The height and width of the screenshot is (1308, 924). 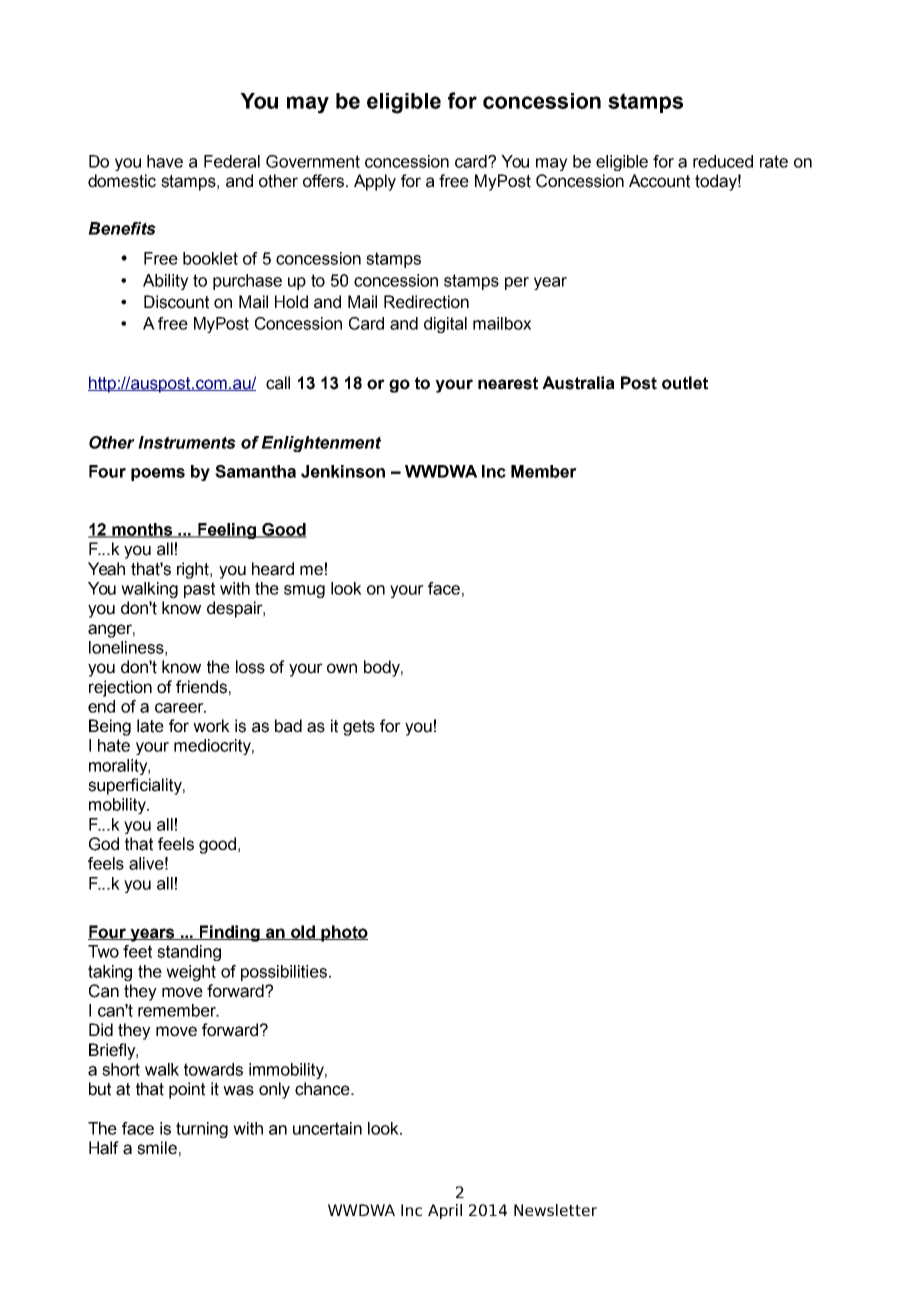 I want to click on smile, so click(x=157, y=1148).
